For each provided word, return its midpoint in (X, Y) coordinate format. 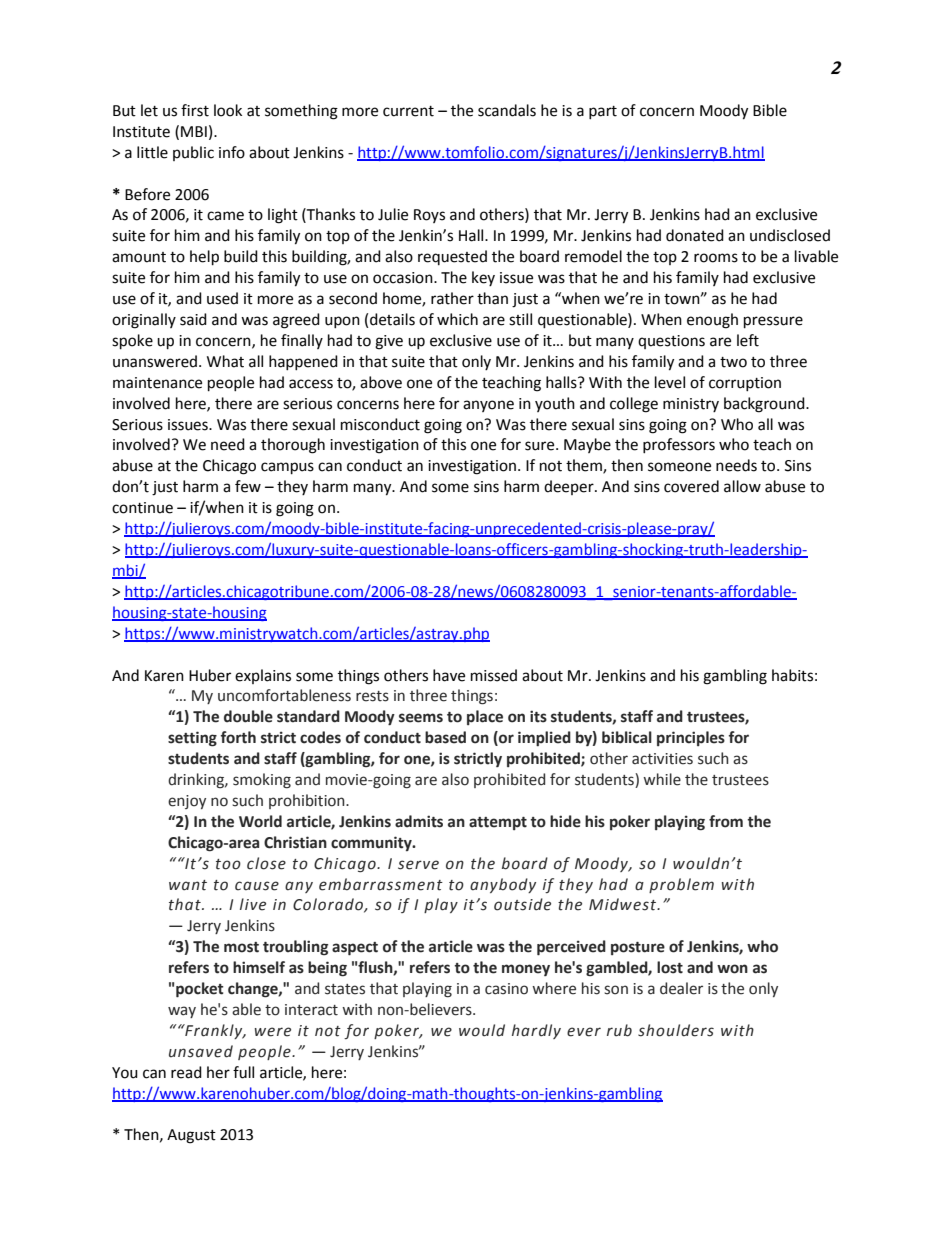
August (191, 1136)
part (603, 112)
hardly (536, 1031)
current (408, 111)
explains (263, 676)
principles (691, 738)
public (193, 153)
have (449, 675)
